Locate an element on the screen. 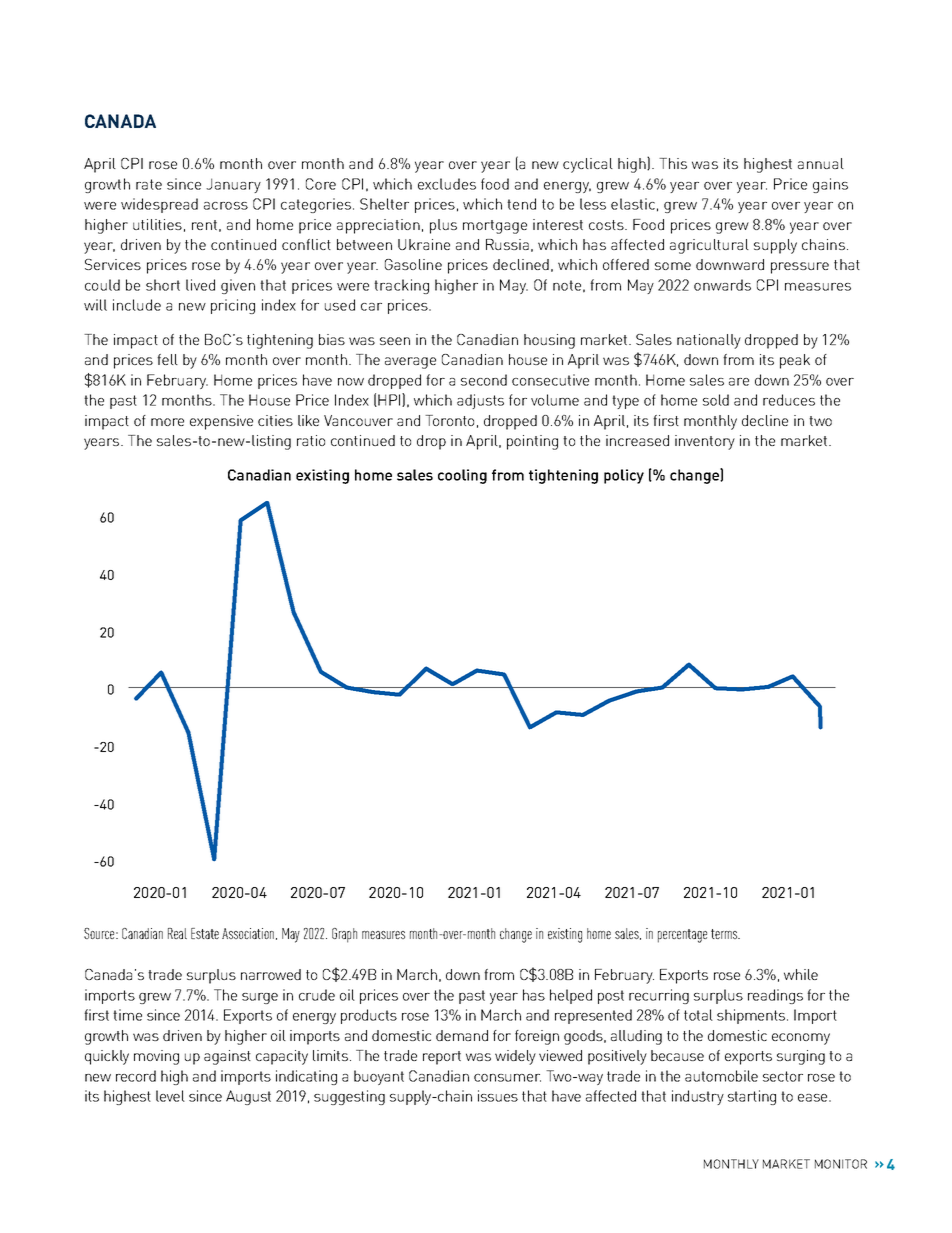  Real is located at coordinates (177, 933).
